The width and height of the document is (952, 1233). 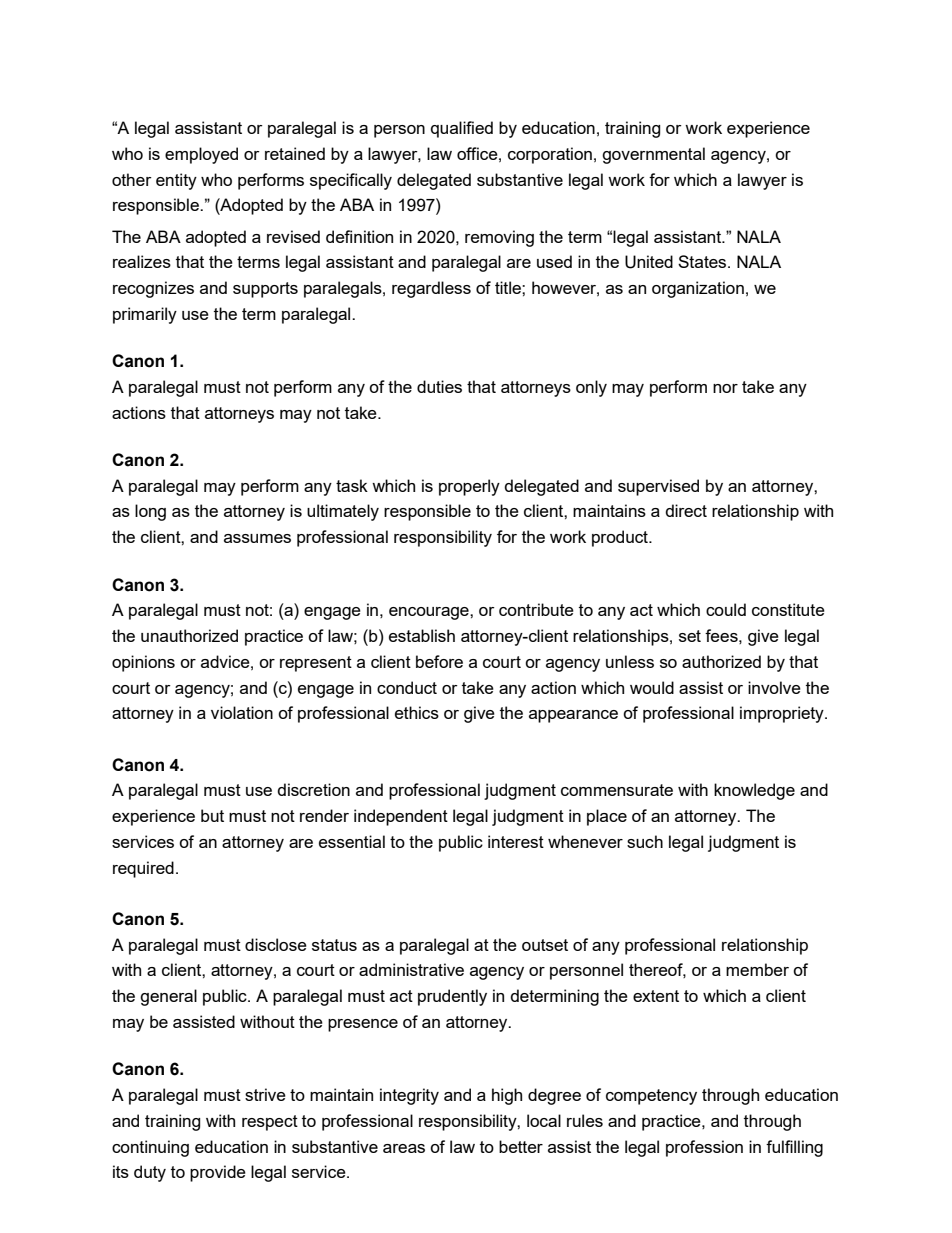 What do you see at coordinates (143, 663) in the document?
I see `opinions` at bounding box center [143, 663].
